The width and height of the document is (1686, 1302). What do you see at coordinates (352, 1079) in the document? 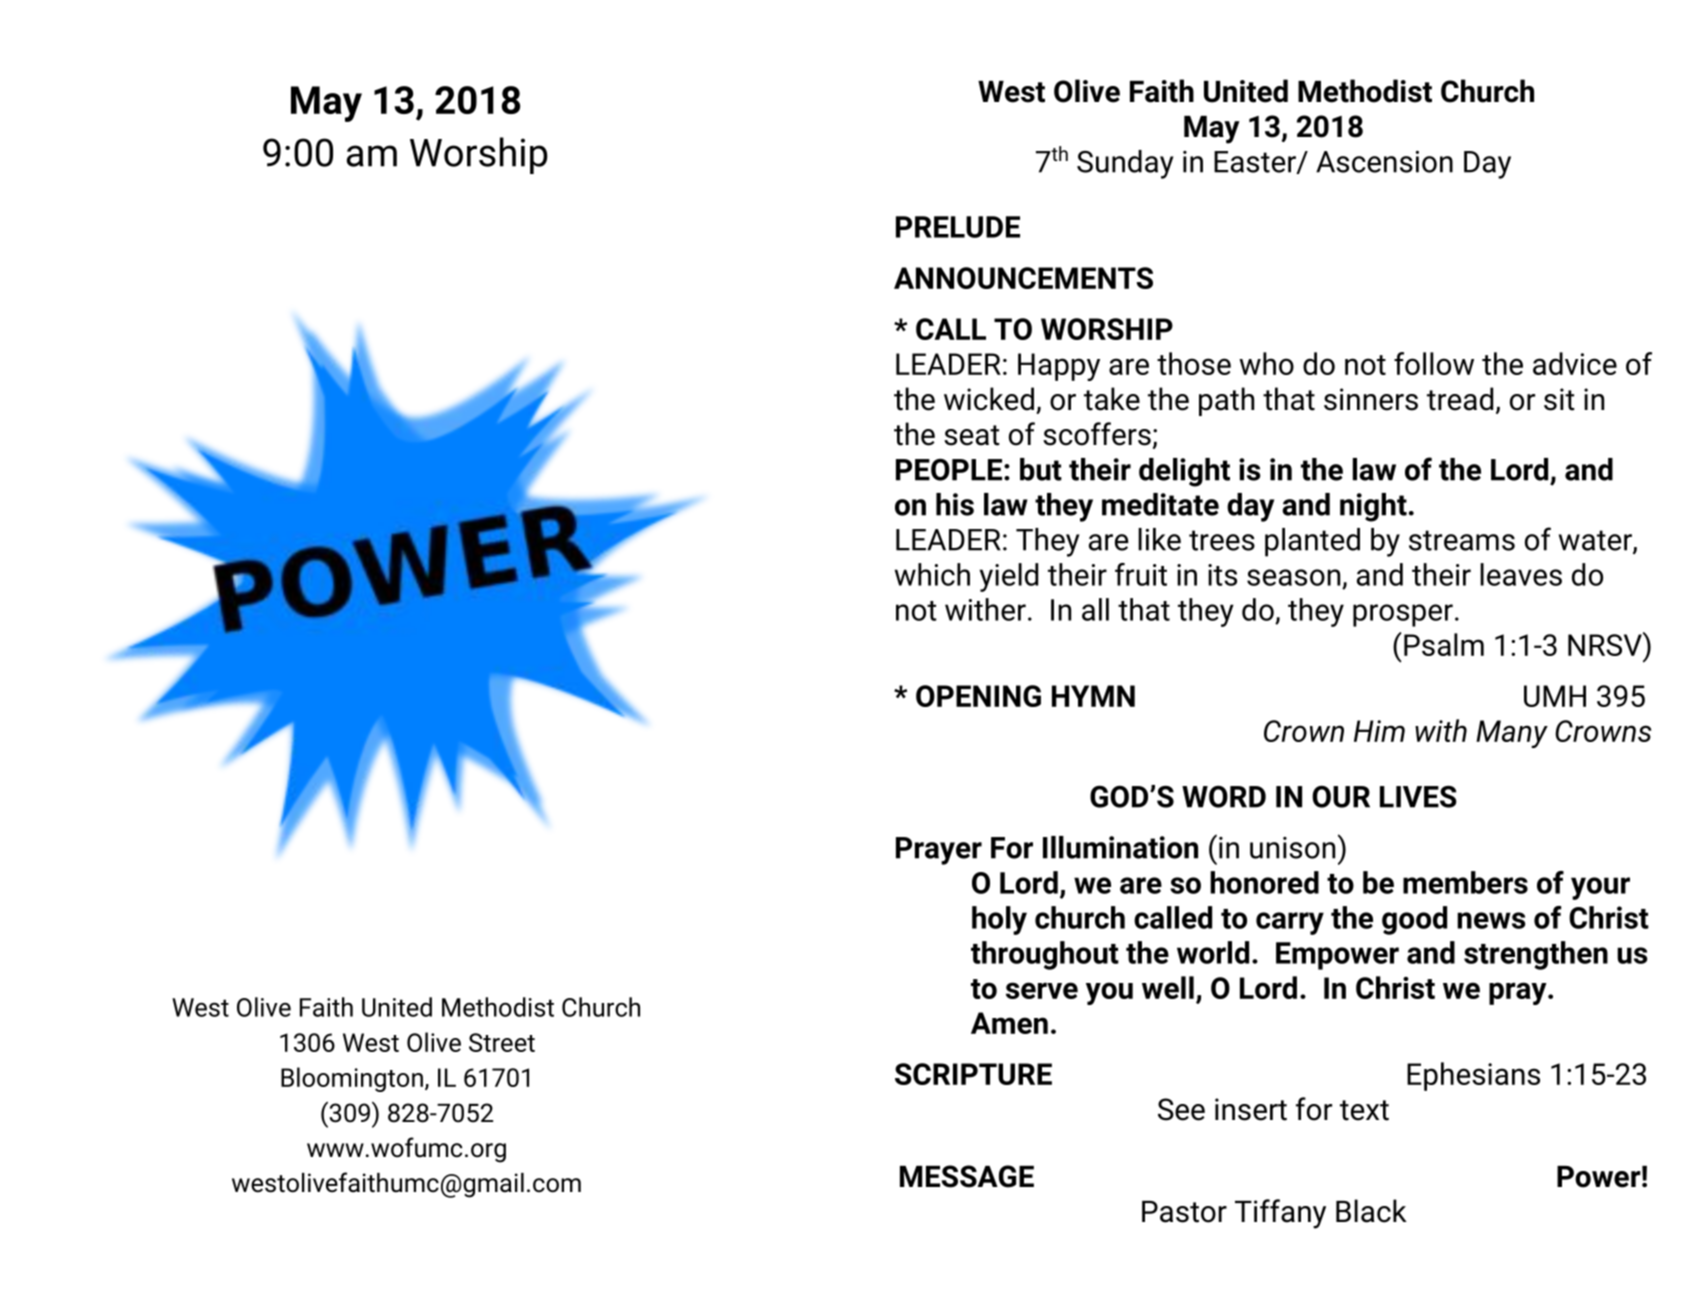
I see `Bloomington` at bounding box center [352, 1079].
